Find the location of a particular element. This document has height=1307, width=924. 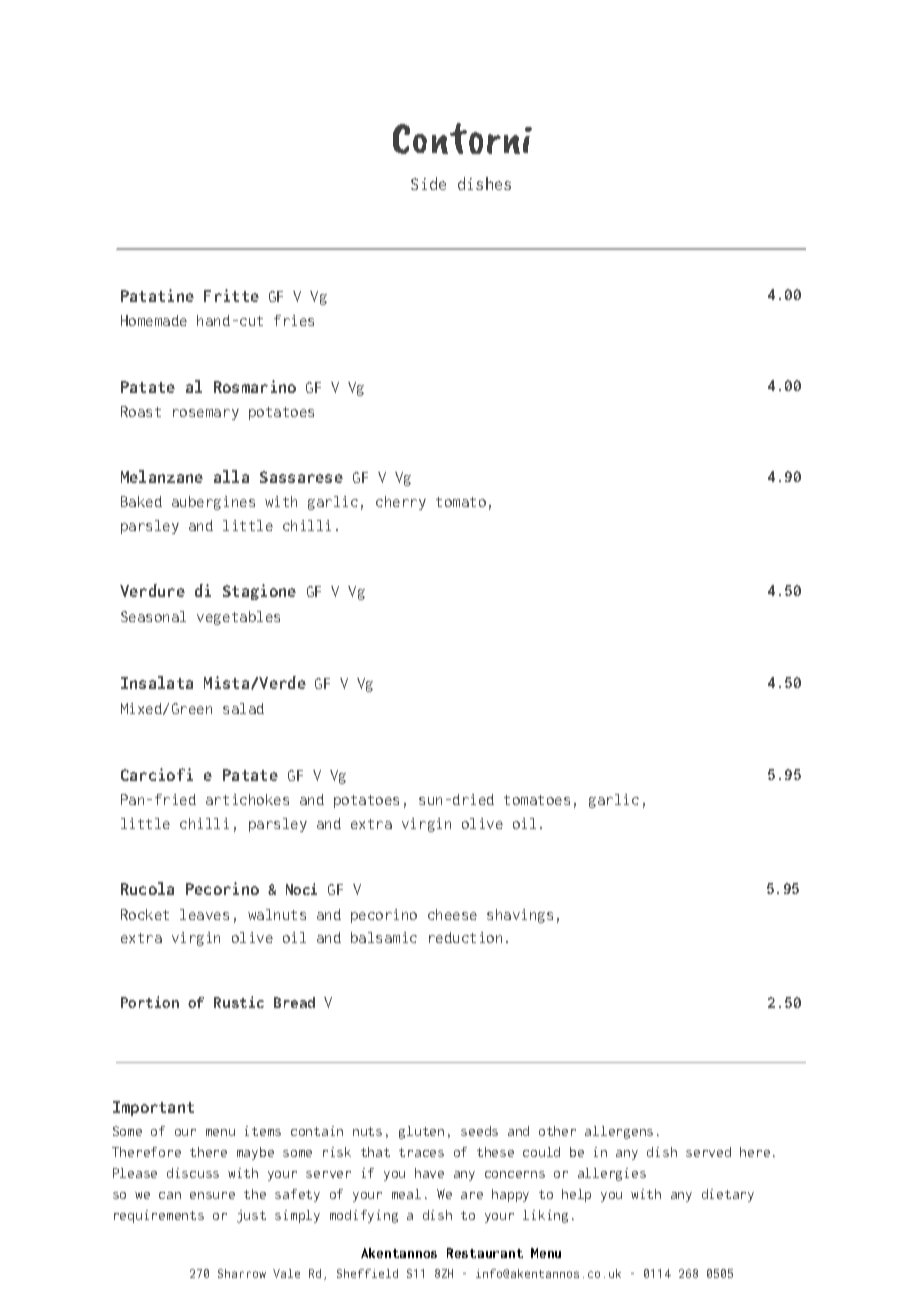

fries is located at coordinates (294, 320).
